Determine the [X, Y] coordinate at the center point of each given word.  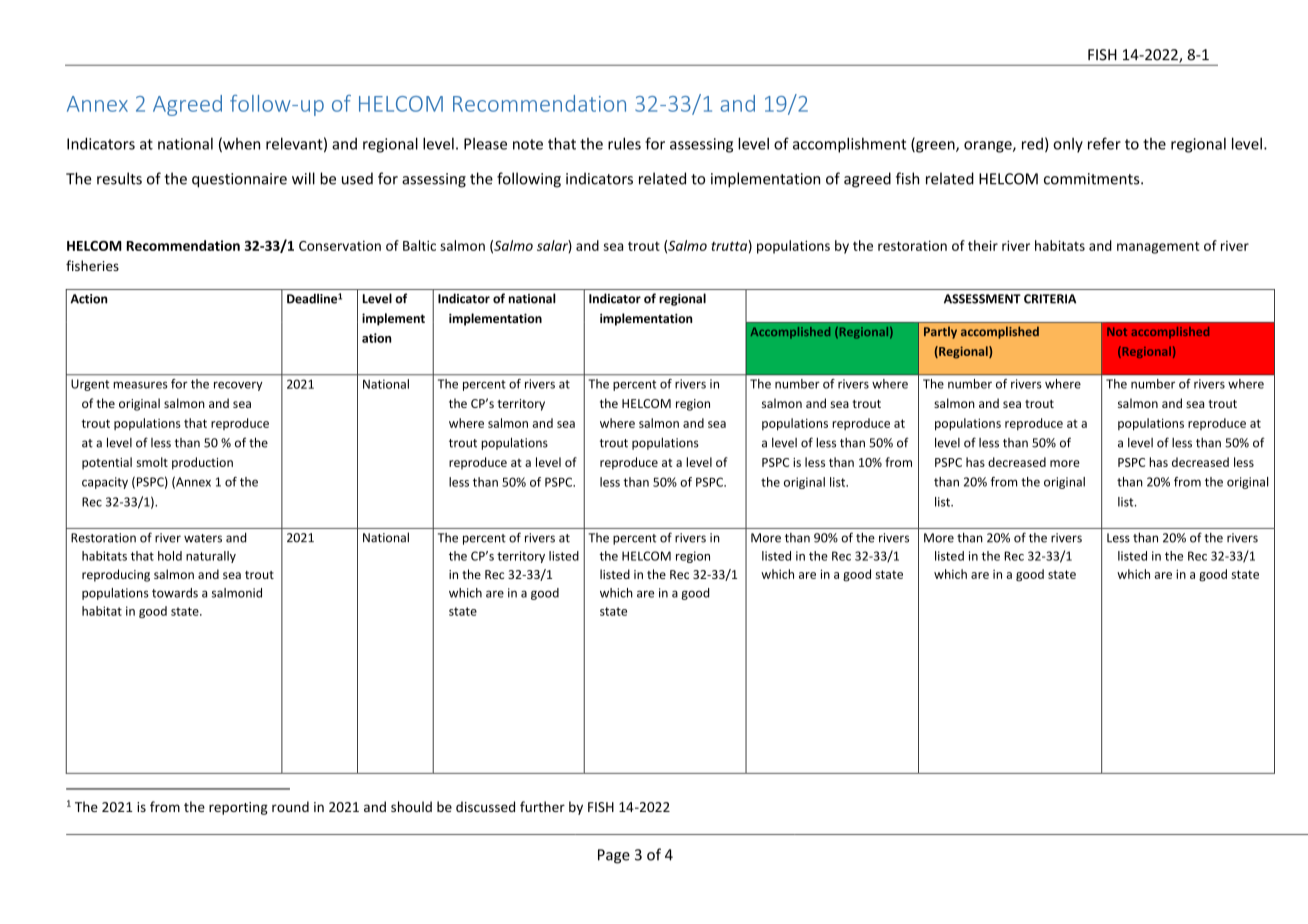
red [1032, 144]
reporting [238, 808]
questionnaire [239, 180]
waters [203, 538]
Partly [940, 332]
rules [624, 143]
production [202, 463]
